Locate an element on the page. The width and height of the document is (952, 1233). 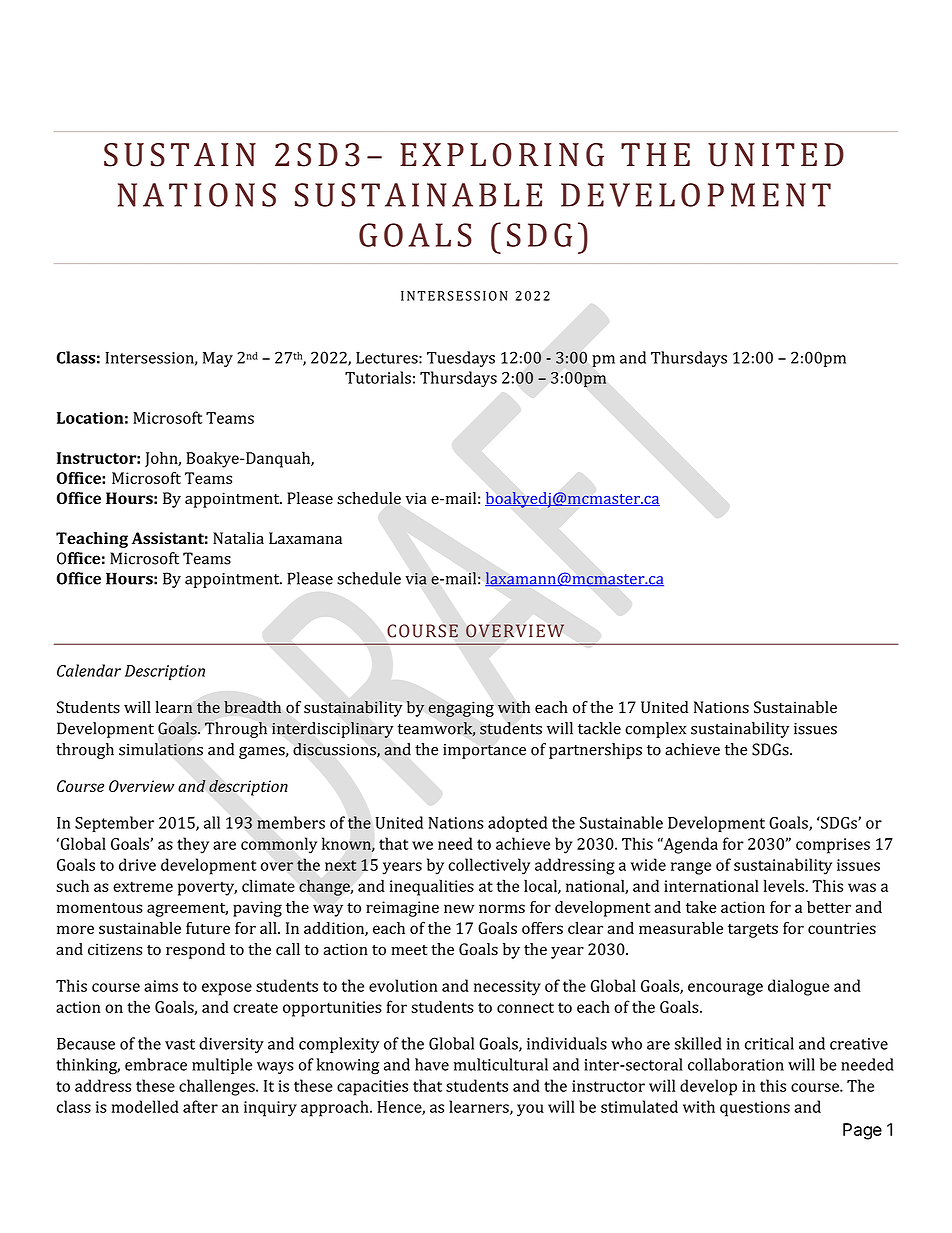
importance is located at coordinates (484, 751).
